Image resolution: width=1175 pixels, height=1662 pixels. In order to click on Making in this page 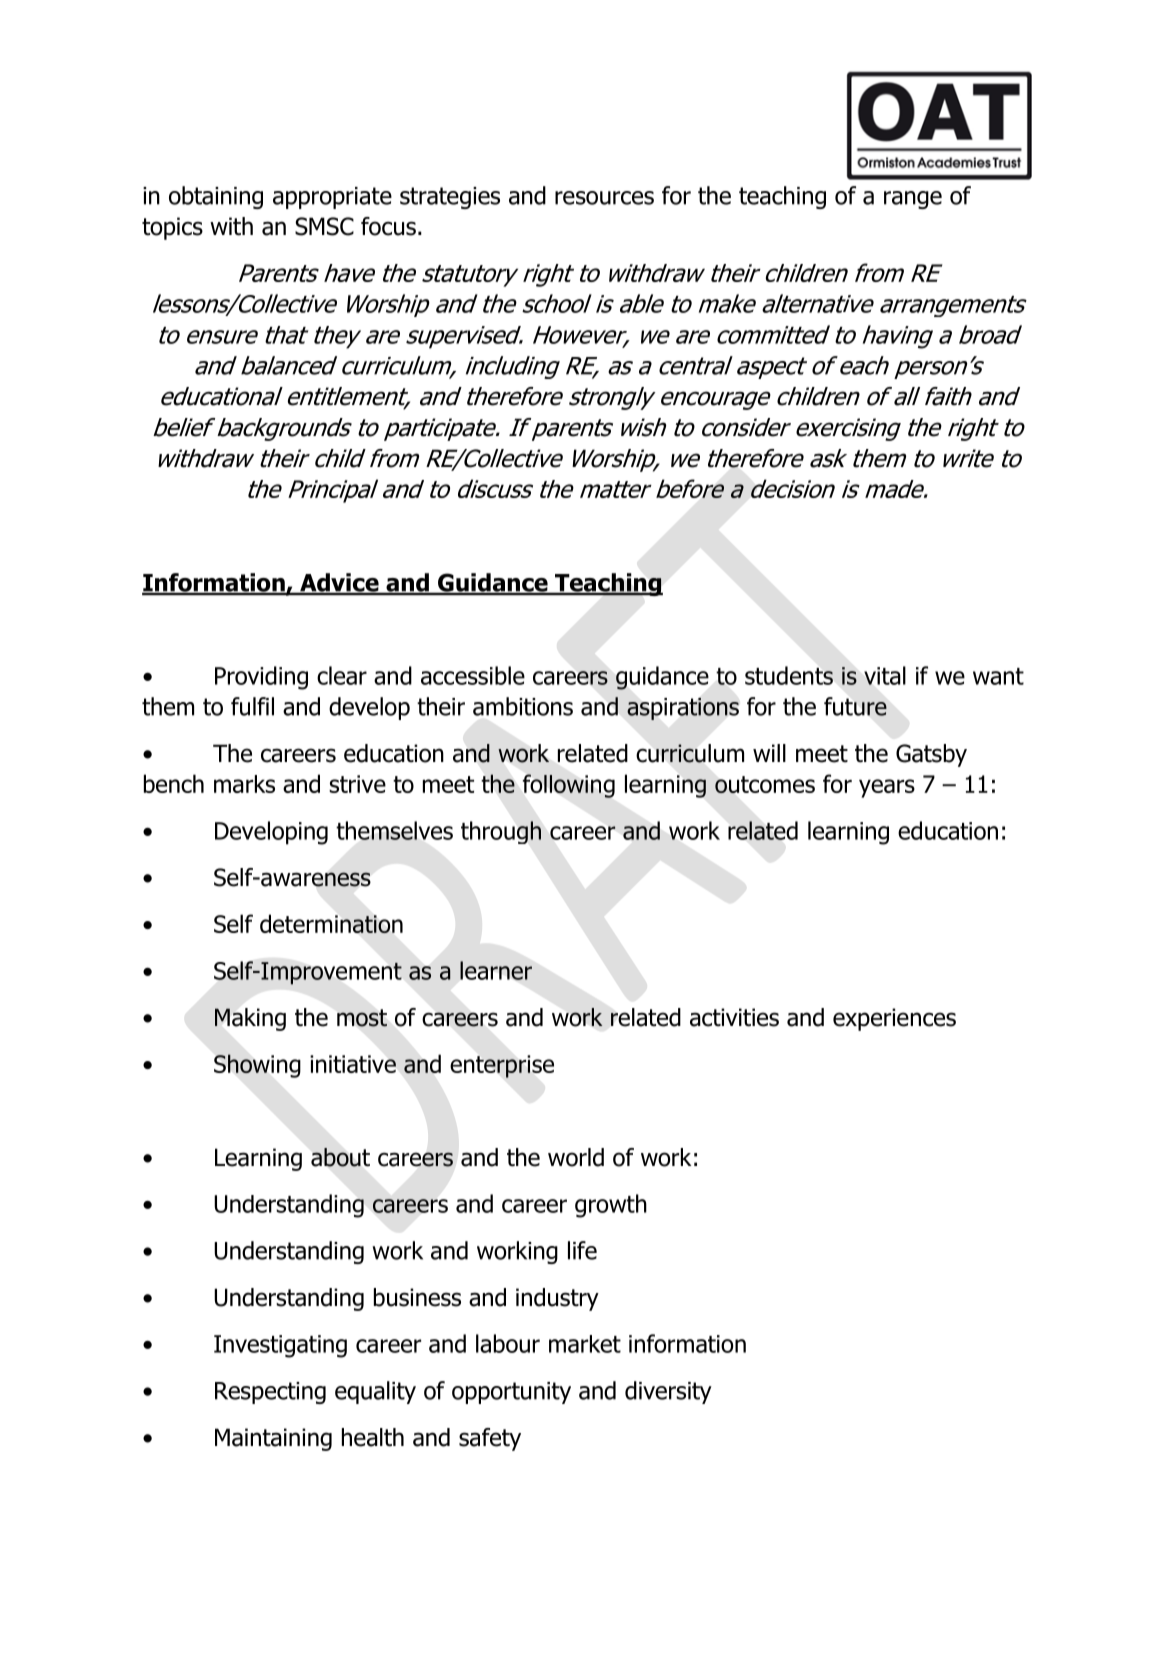, I will do `click(250, 1019)`.
